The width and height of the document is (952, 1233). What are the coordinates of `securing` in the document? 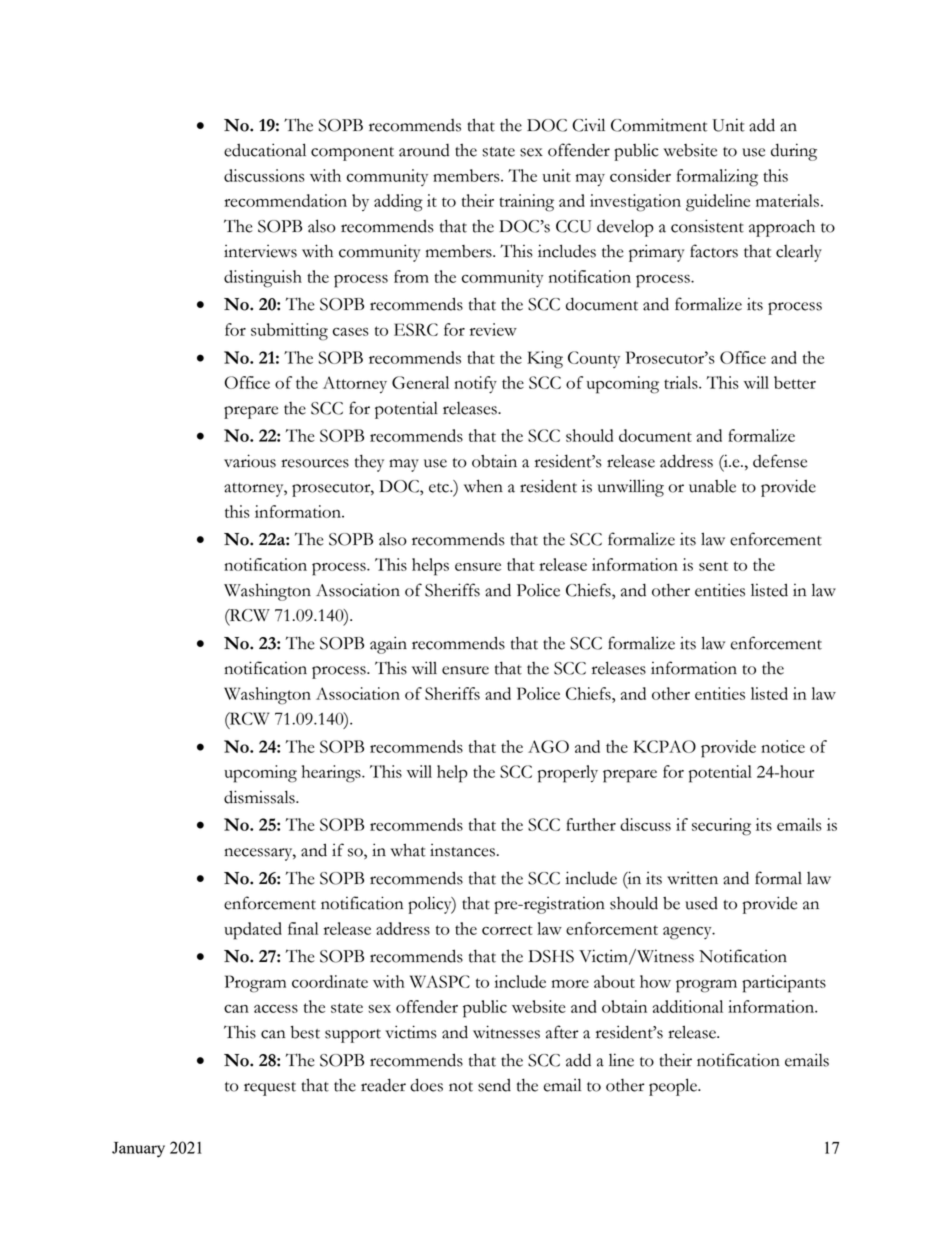 It's located at (721, 827).
